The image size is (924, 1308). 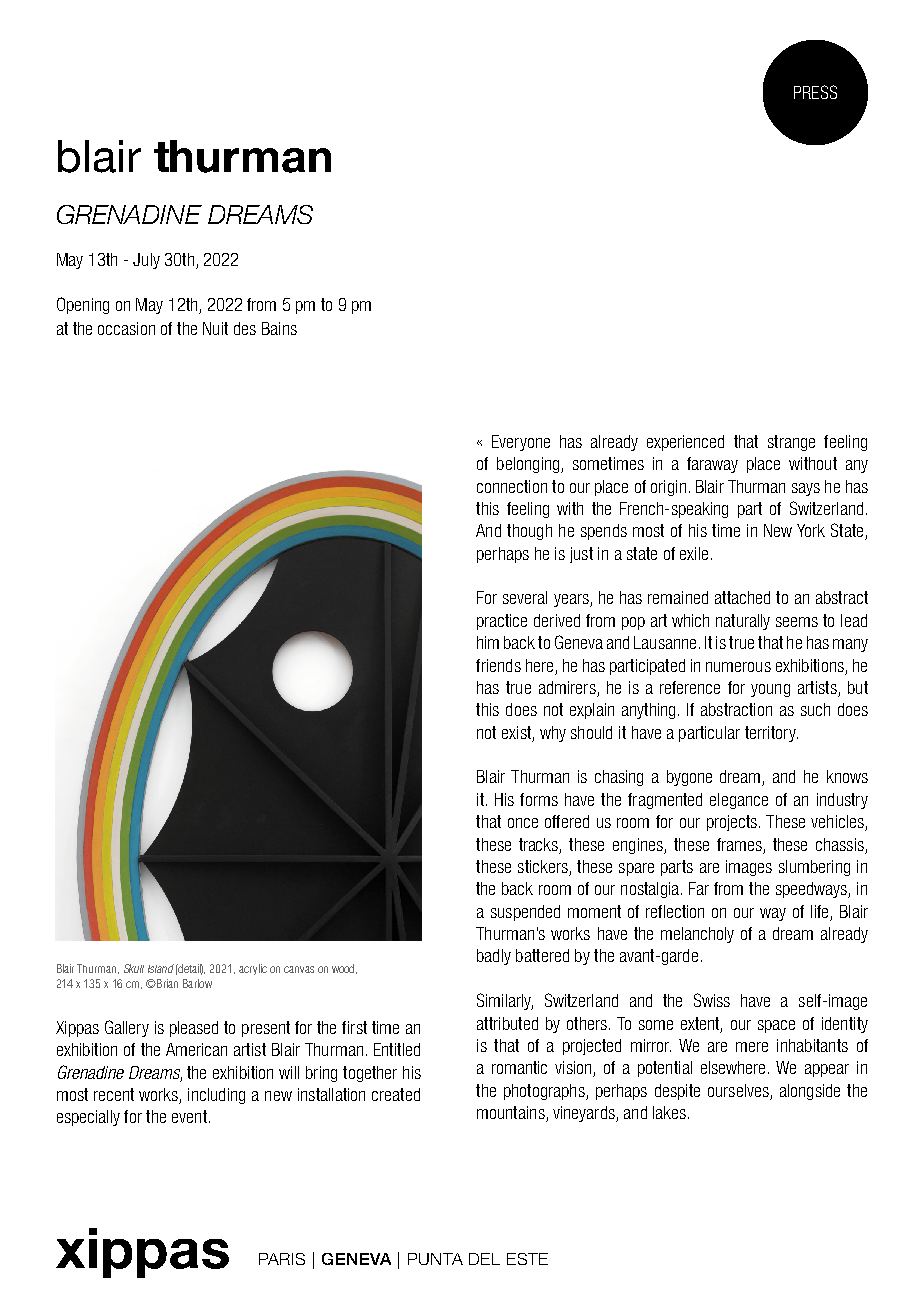 What do you see at coordinates (791, 443) in the screenshot?
I see `strange` at bounding box center [791, 443].
